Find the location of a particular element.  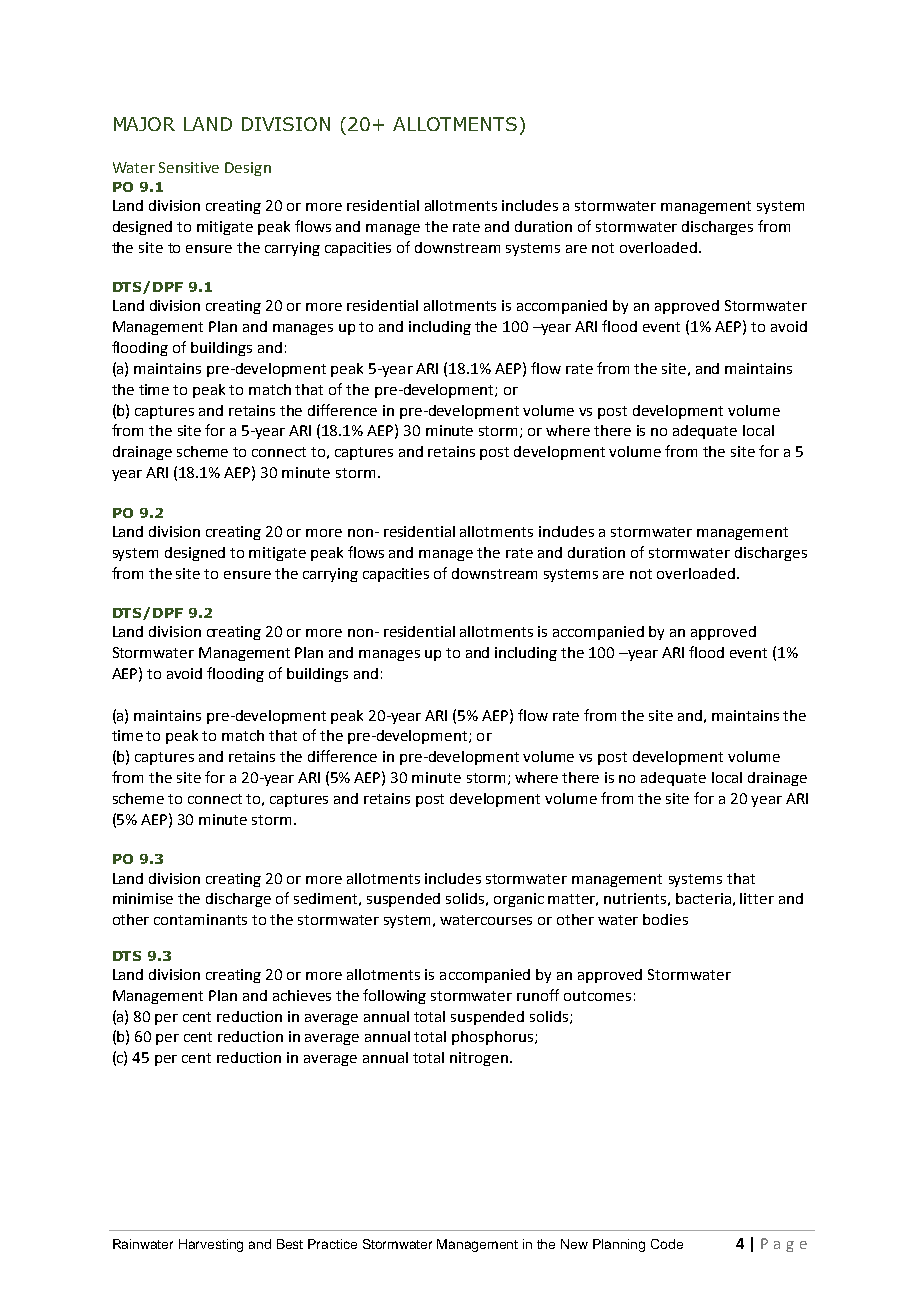

litter is located at coordinates (757, 898).
